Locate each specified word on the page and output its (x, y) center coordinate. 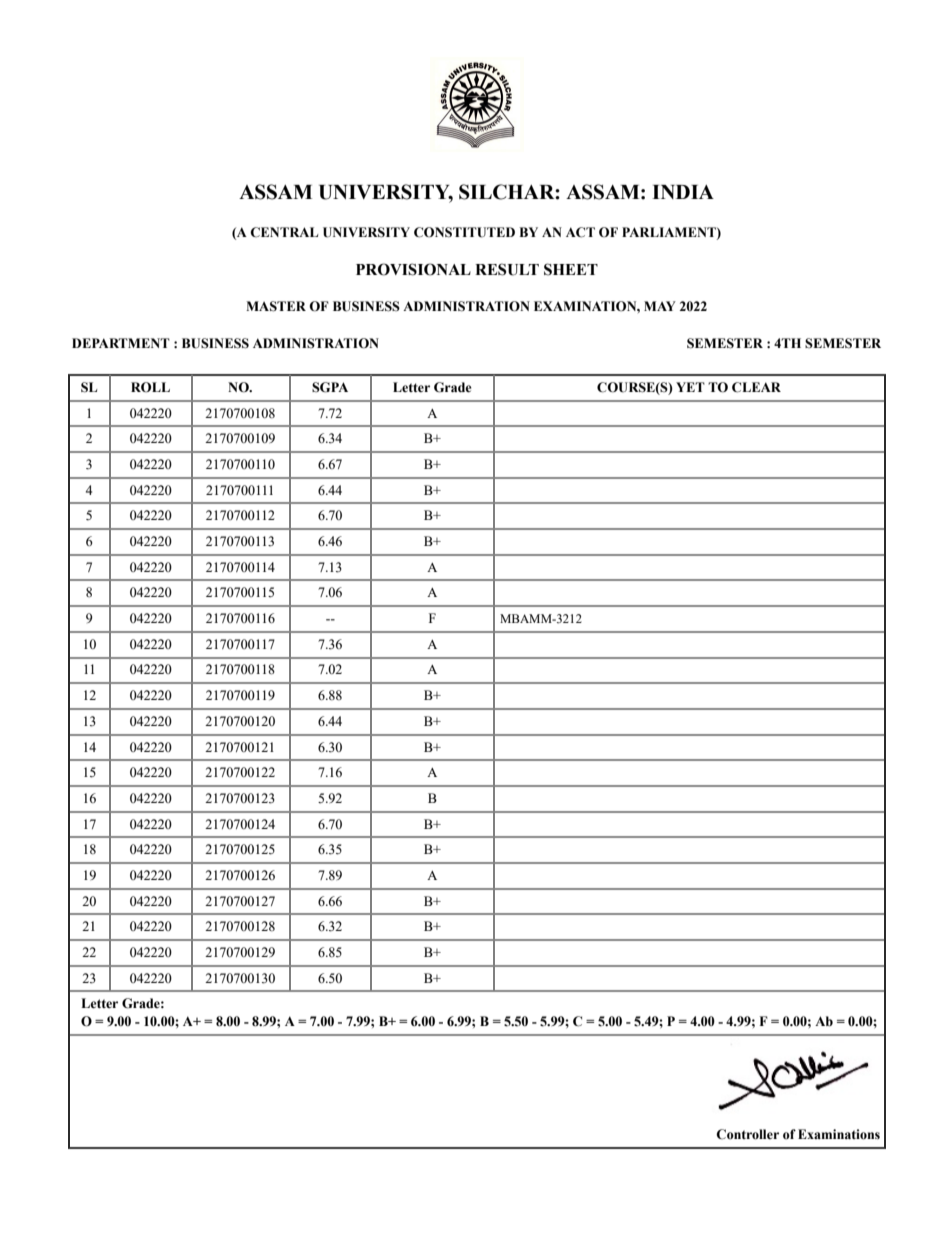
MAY (660, 306)
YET (690, 387)
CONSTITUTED (464, 232)
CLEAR (756, 387)
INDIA (683, 192)
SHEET (571, 269)
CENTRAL (284, 232)
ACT (580, 232)
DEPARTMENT (121, 343)
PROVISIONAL (413, 269)
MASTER (276, 306)
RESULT (507, 269)
